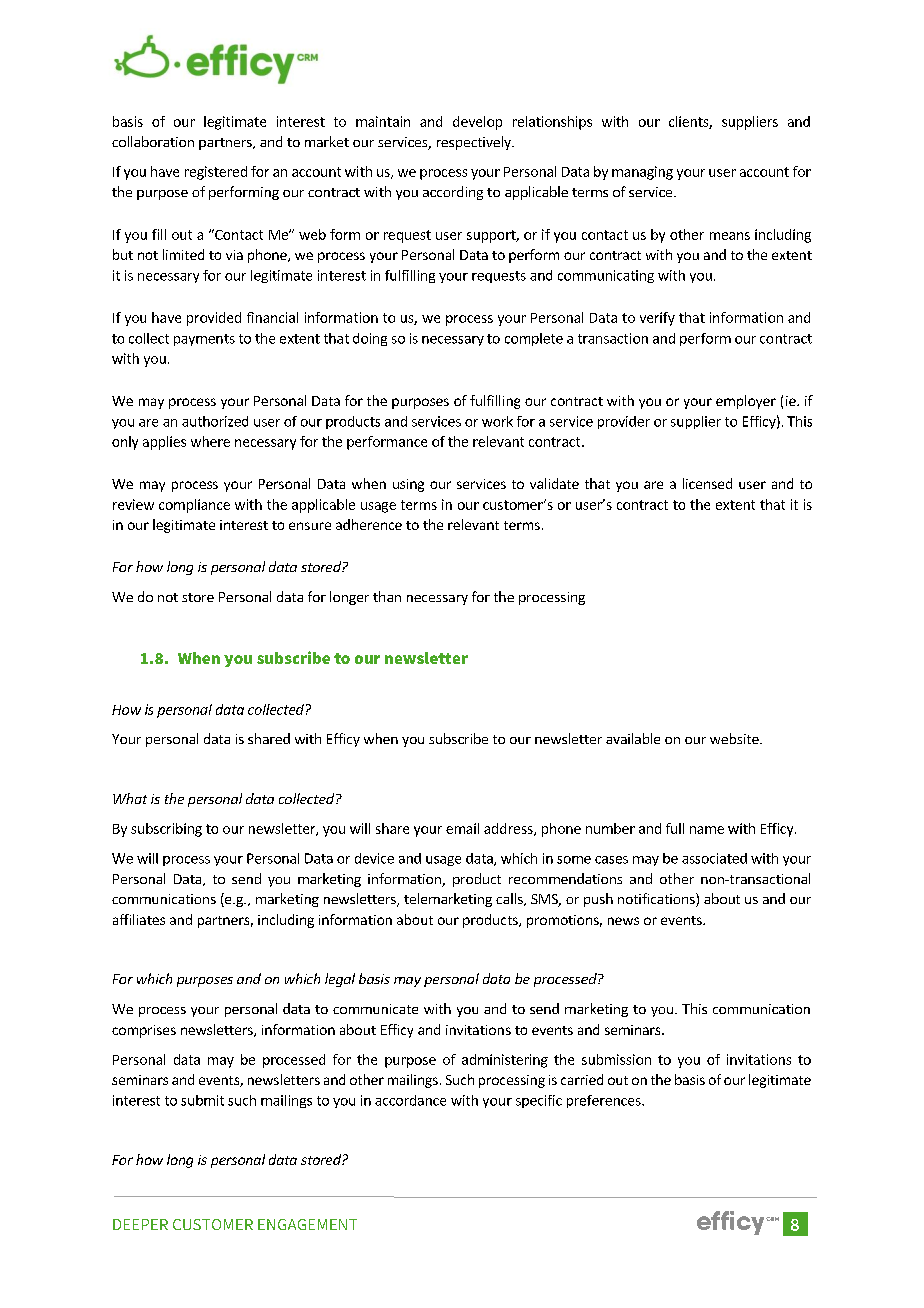  I want to click on accordance, so click(410, 1100).
